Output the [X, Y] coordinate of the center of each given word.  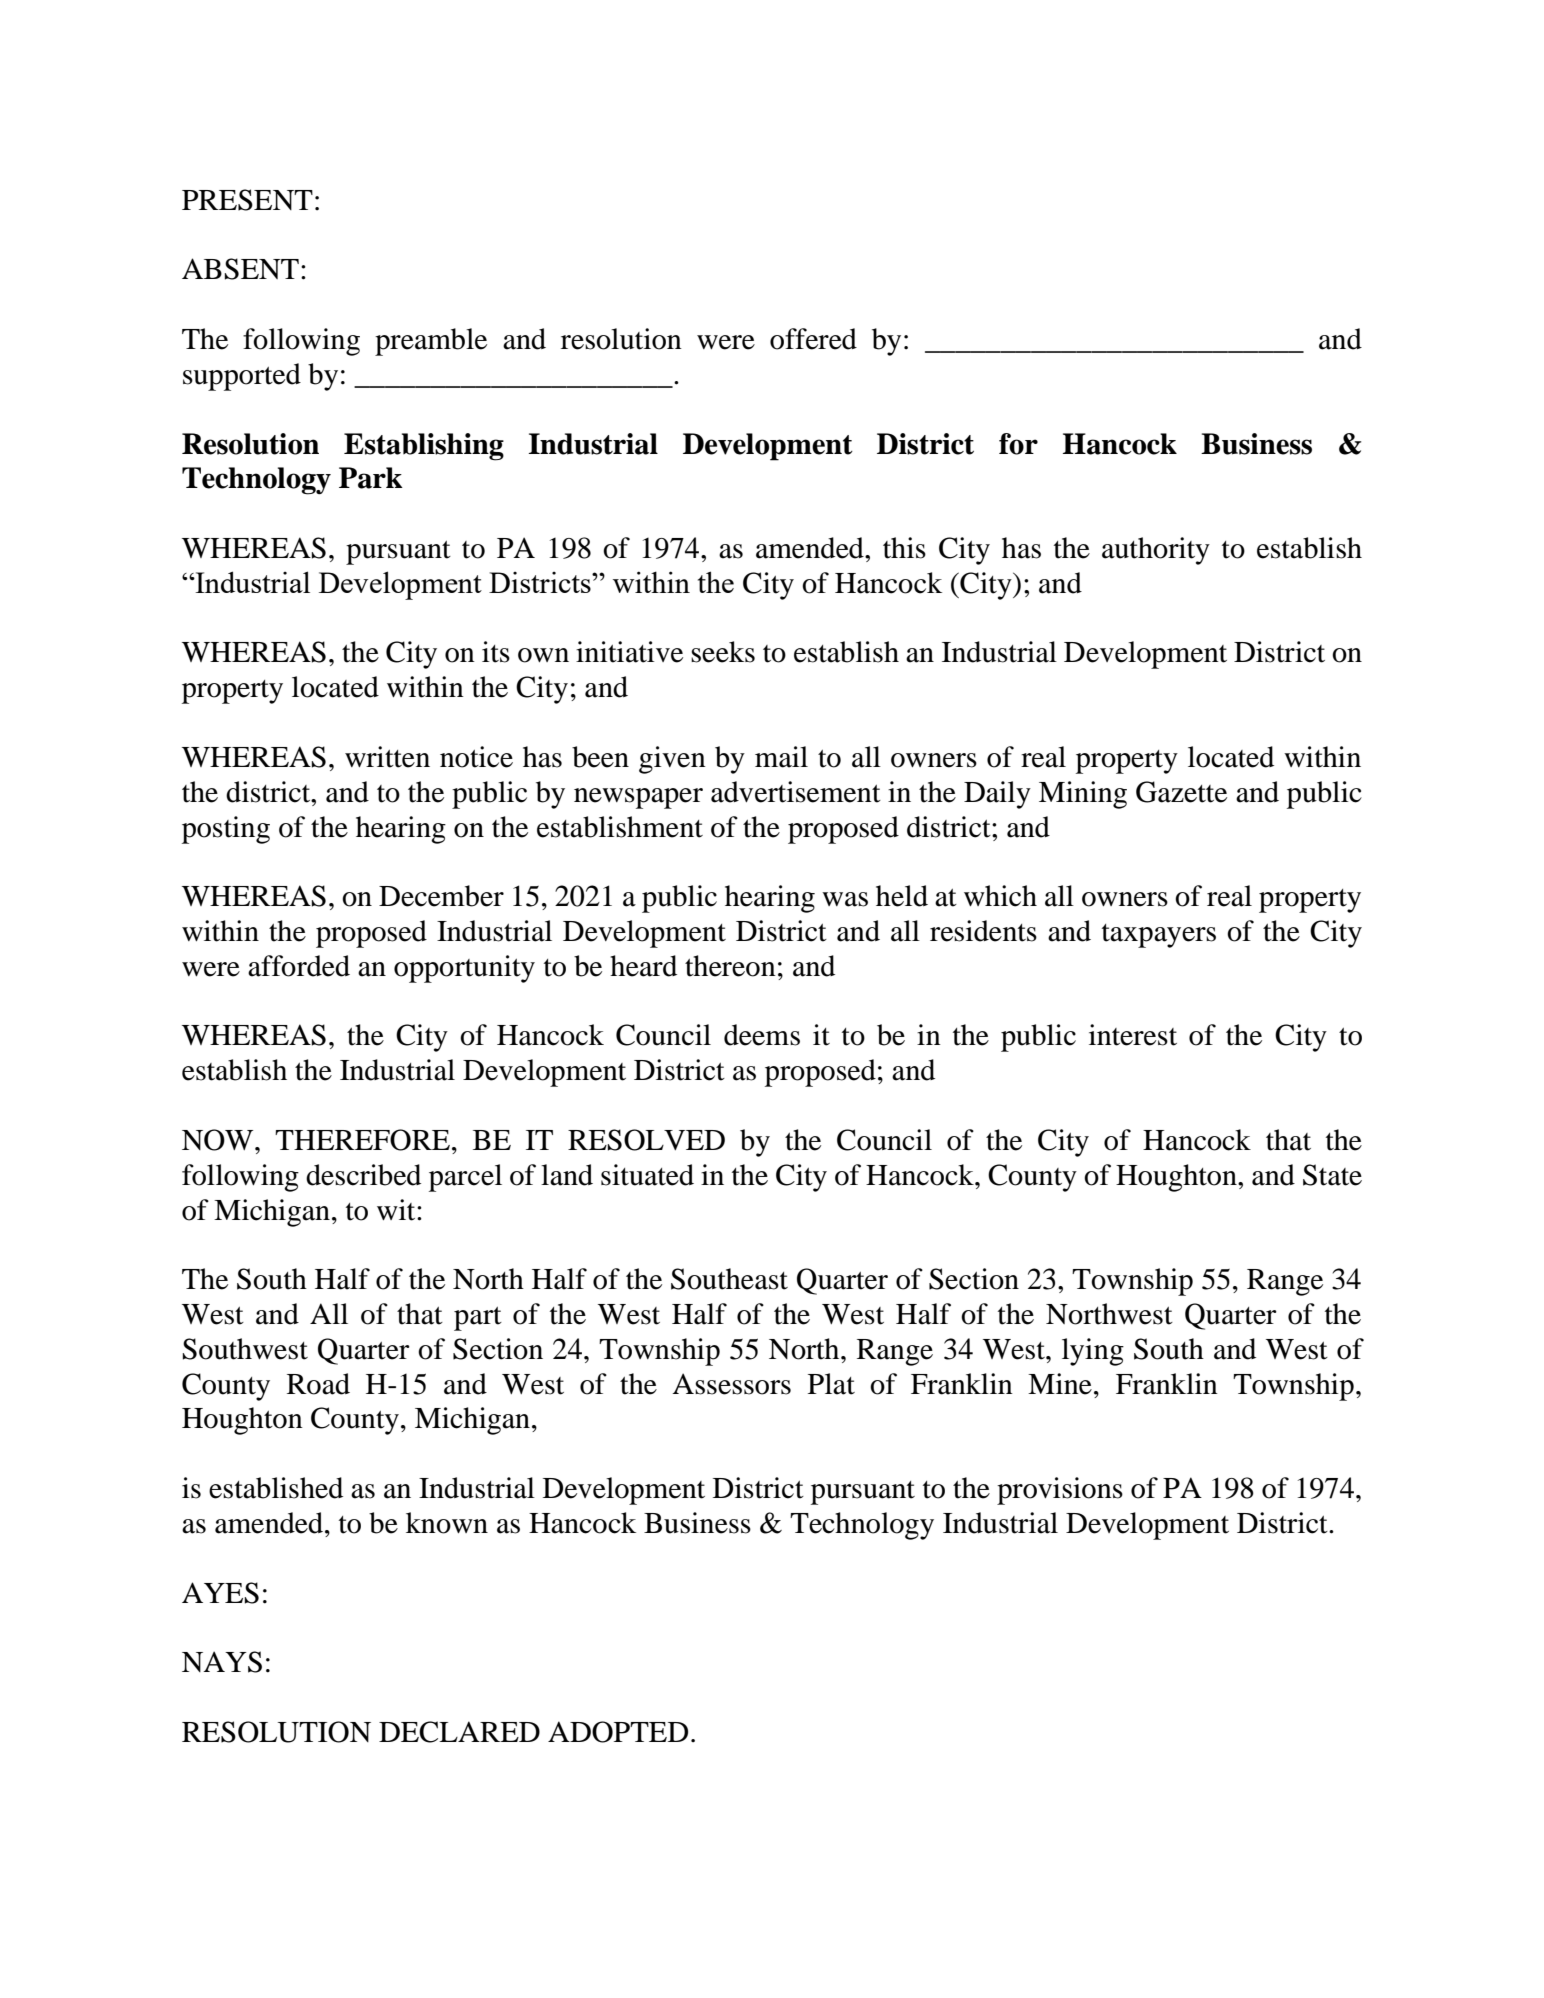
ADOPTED [618, 1732]
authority [1156, 551]
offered [813, 339]
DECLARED [459, 1732]
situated [647, 1175]
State [1332, 1175]
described [363, 1175]
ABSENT [240, 269]
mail [781, 757]
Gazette [1181, 792]
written [387, 757]
